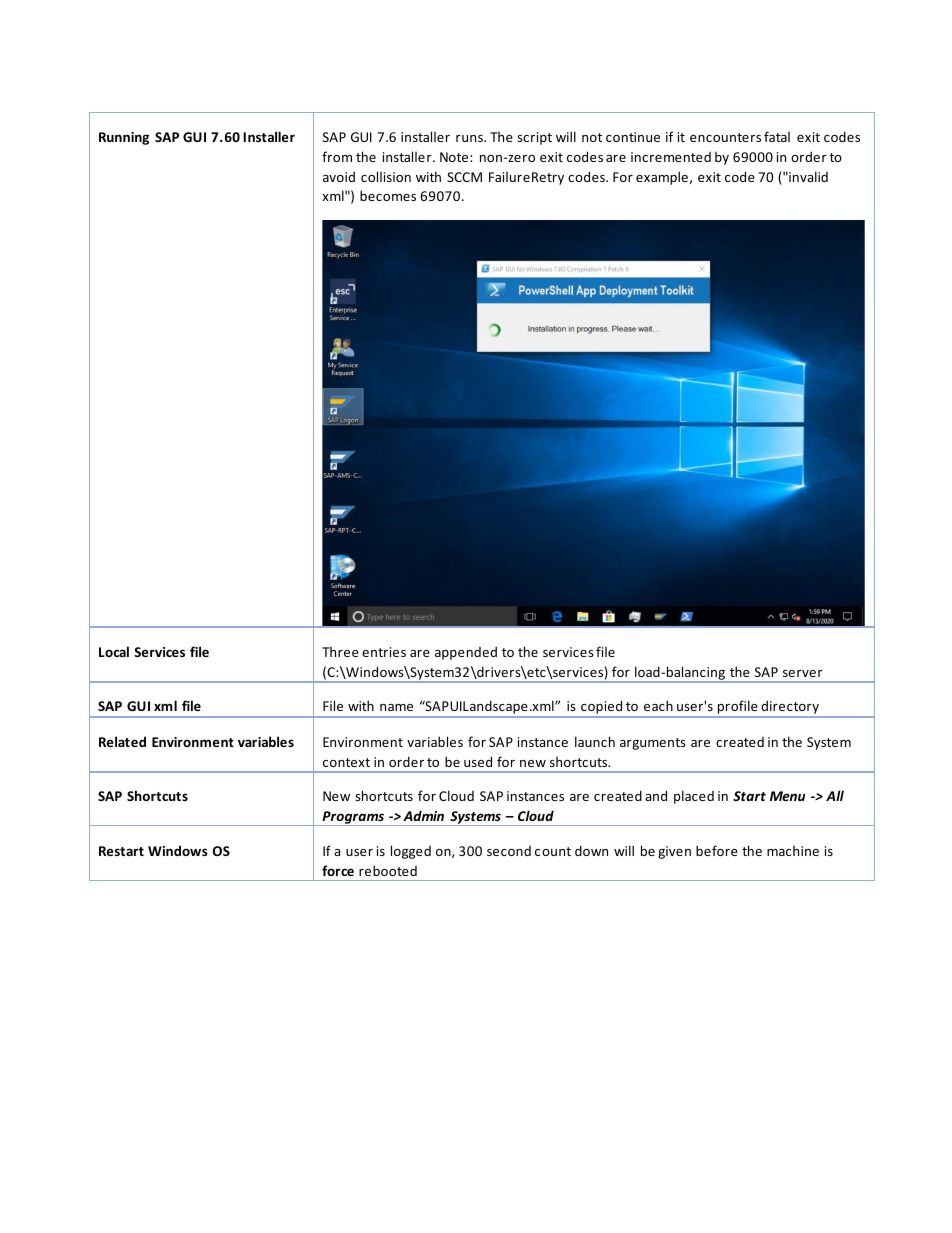  What do you see at coordinates (777, 136) in the document?
I see `fatal` at bounding box center [777, 136].
